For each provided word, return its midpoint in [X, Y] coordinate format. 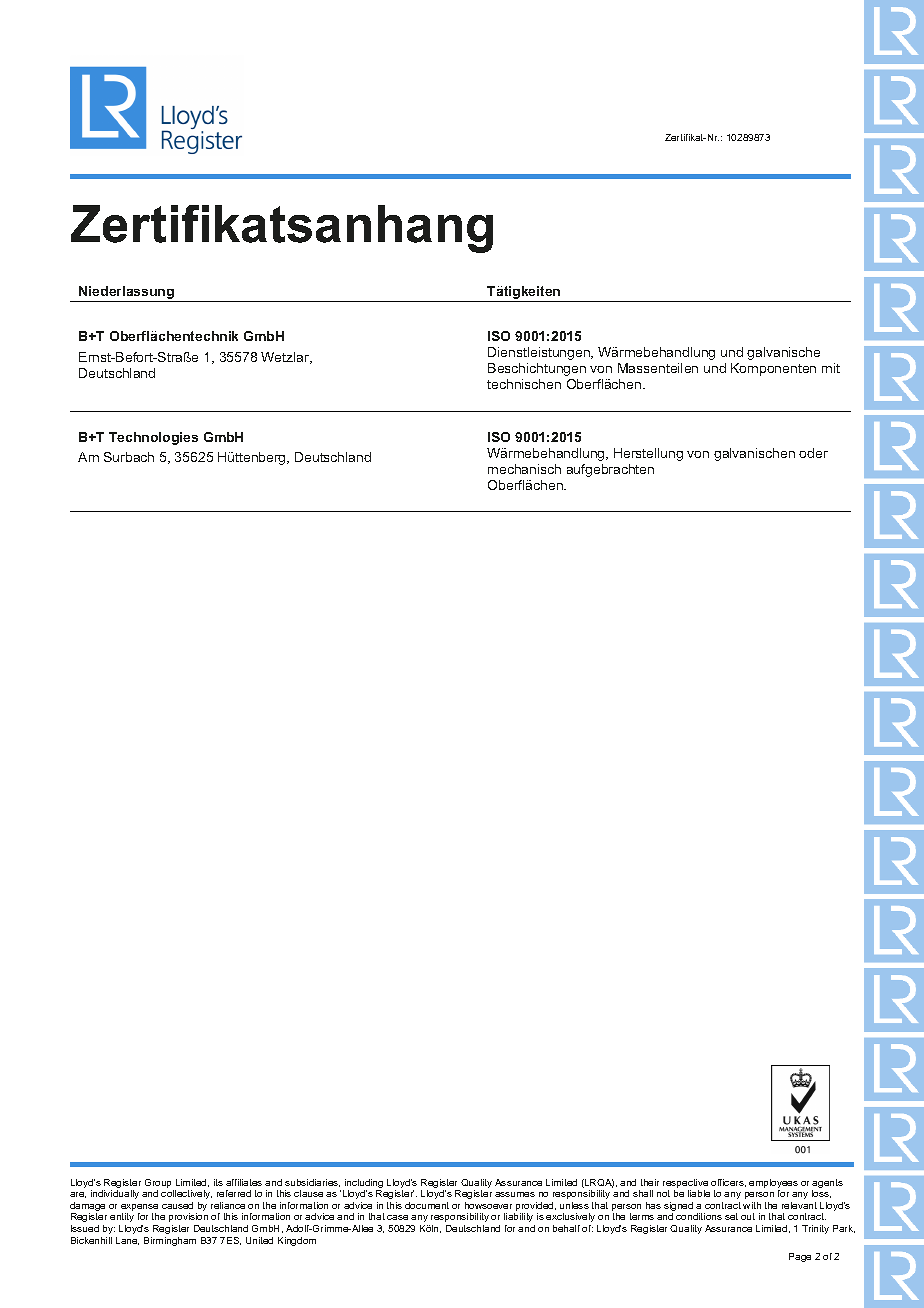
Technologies [153, 438]
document [427, 1205]
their [650, 1182]
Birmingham [170, 1241]
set [731, 1216]
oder [813, 453]
